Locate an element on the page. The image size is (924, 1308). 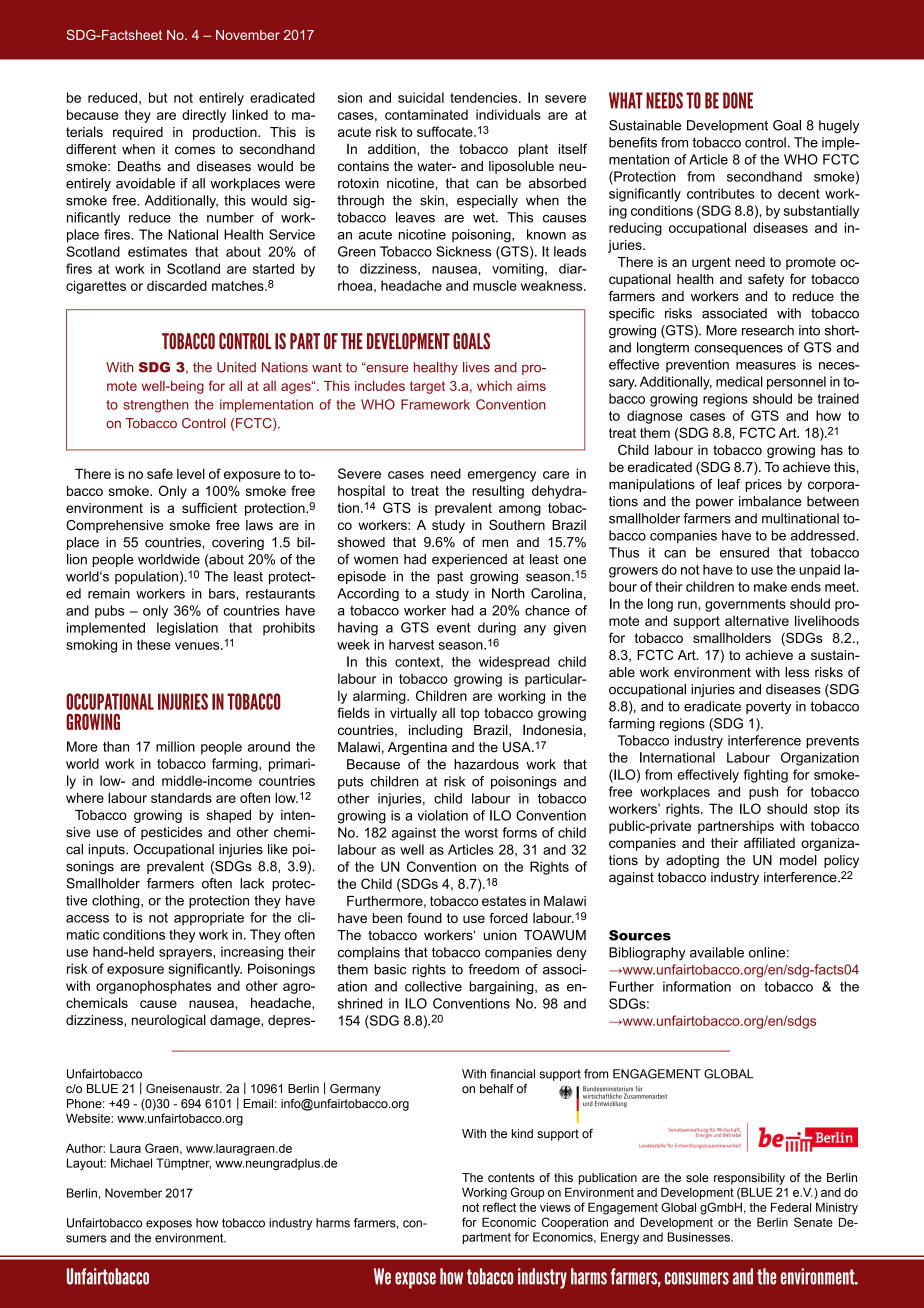
responsibility is located at coordinates (749, 1179).
